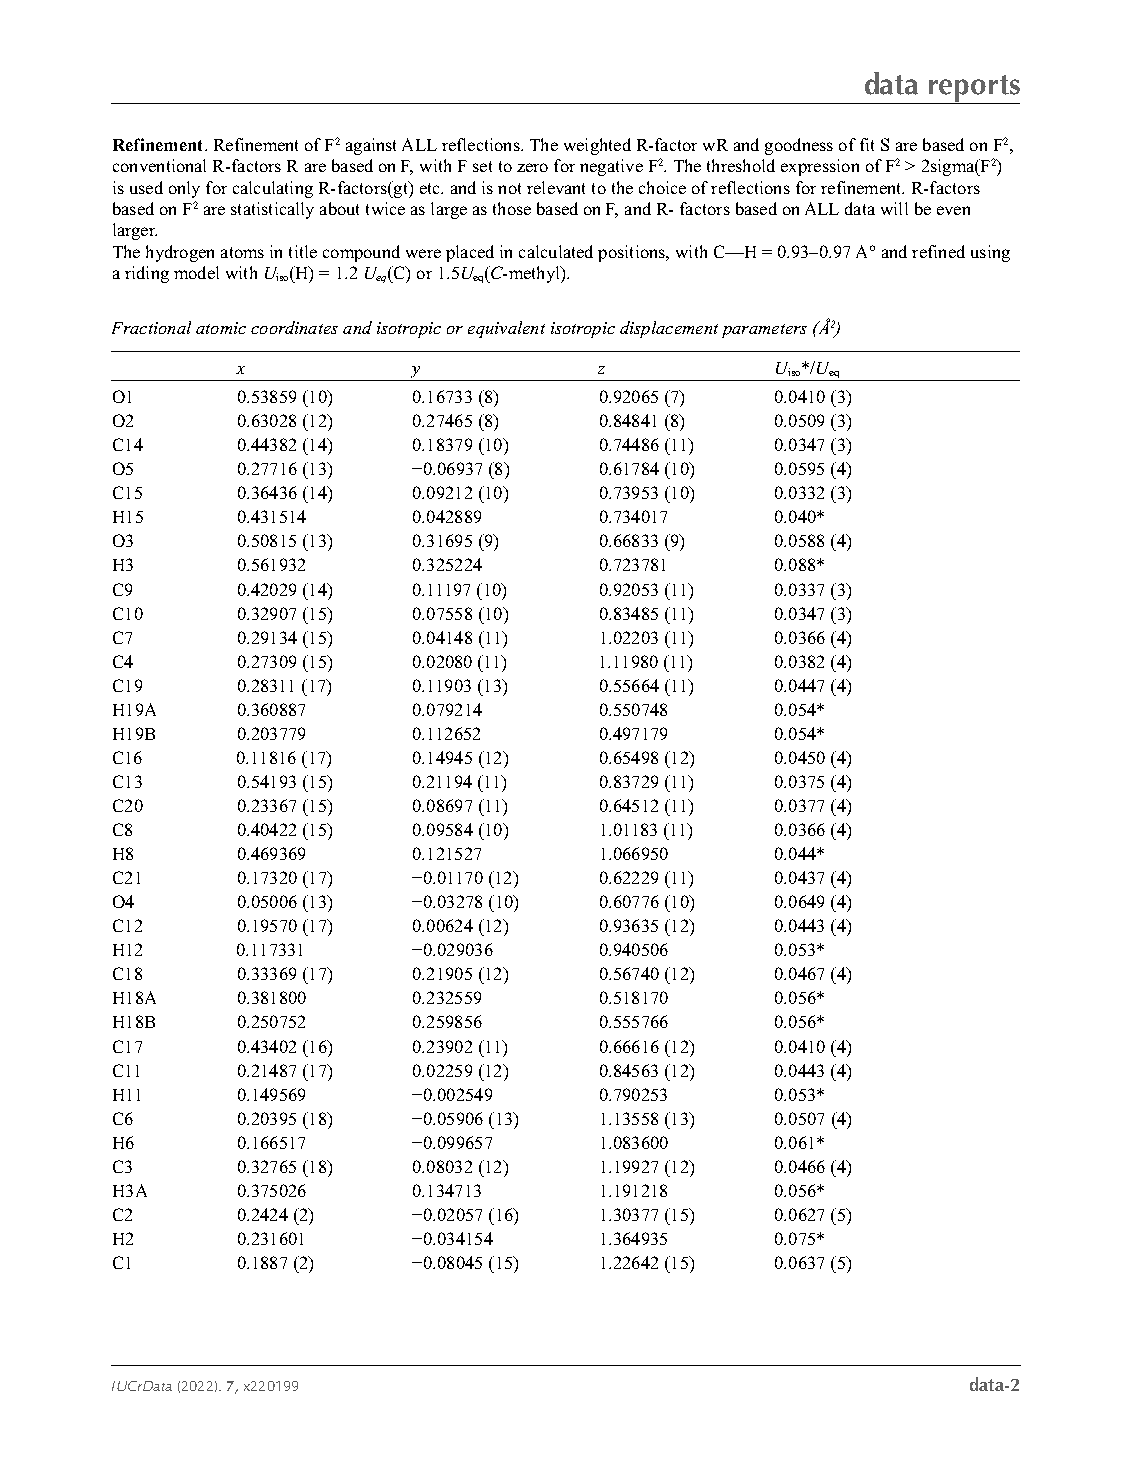  Describe the element at coordinates (371, 146) in the screenshot. I see `against` at that location.
